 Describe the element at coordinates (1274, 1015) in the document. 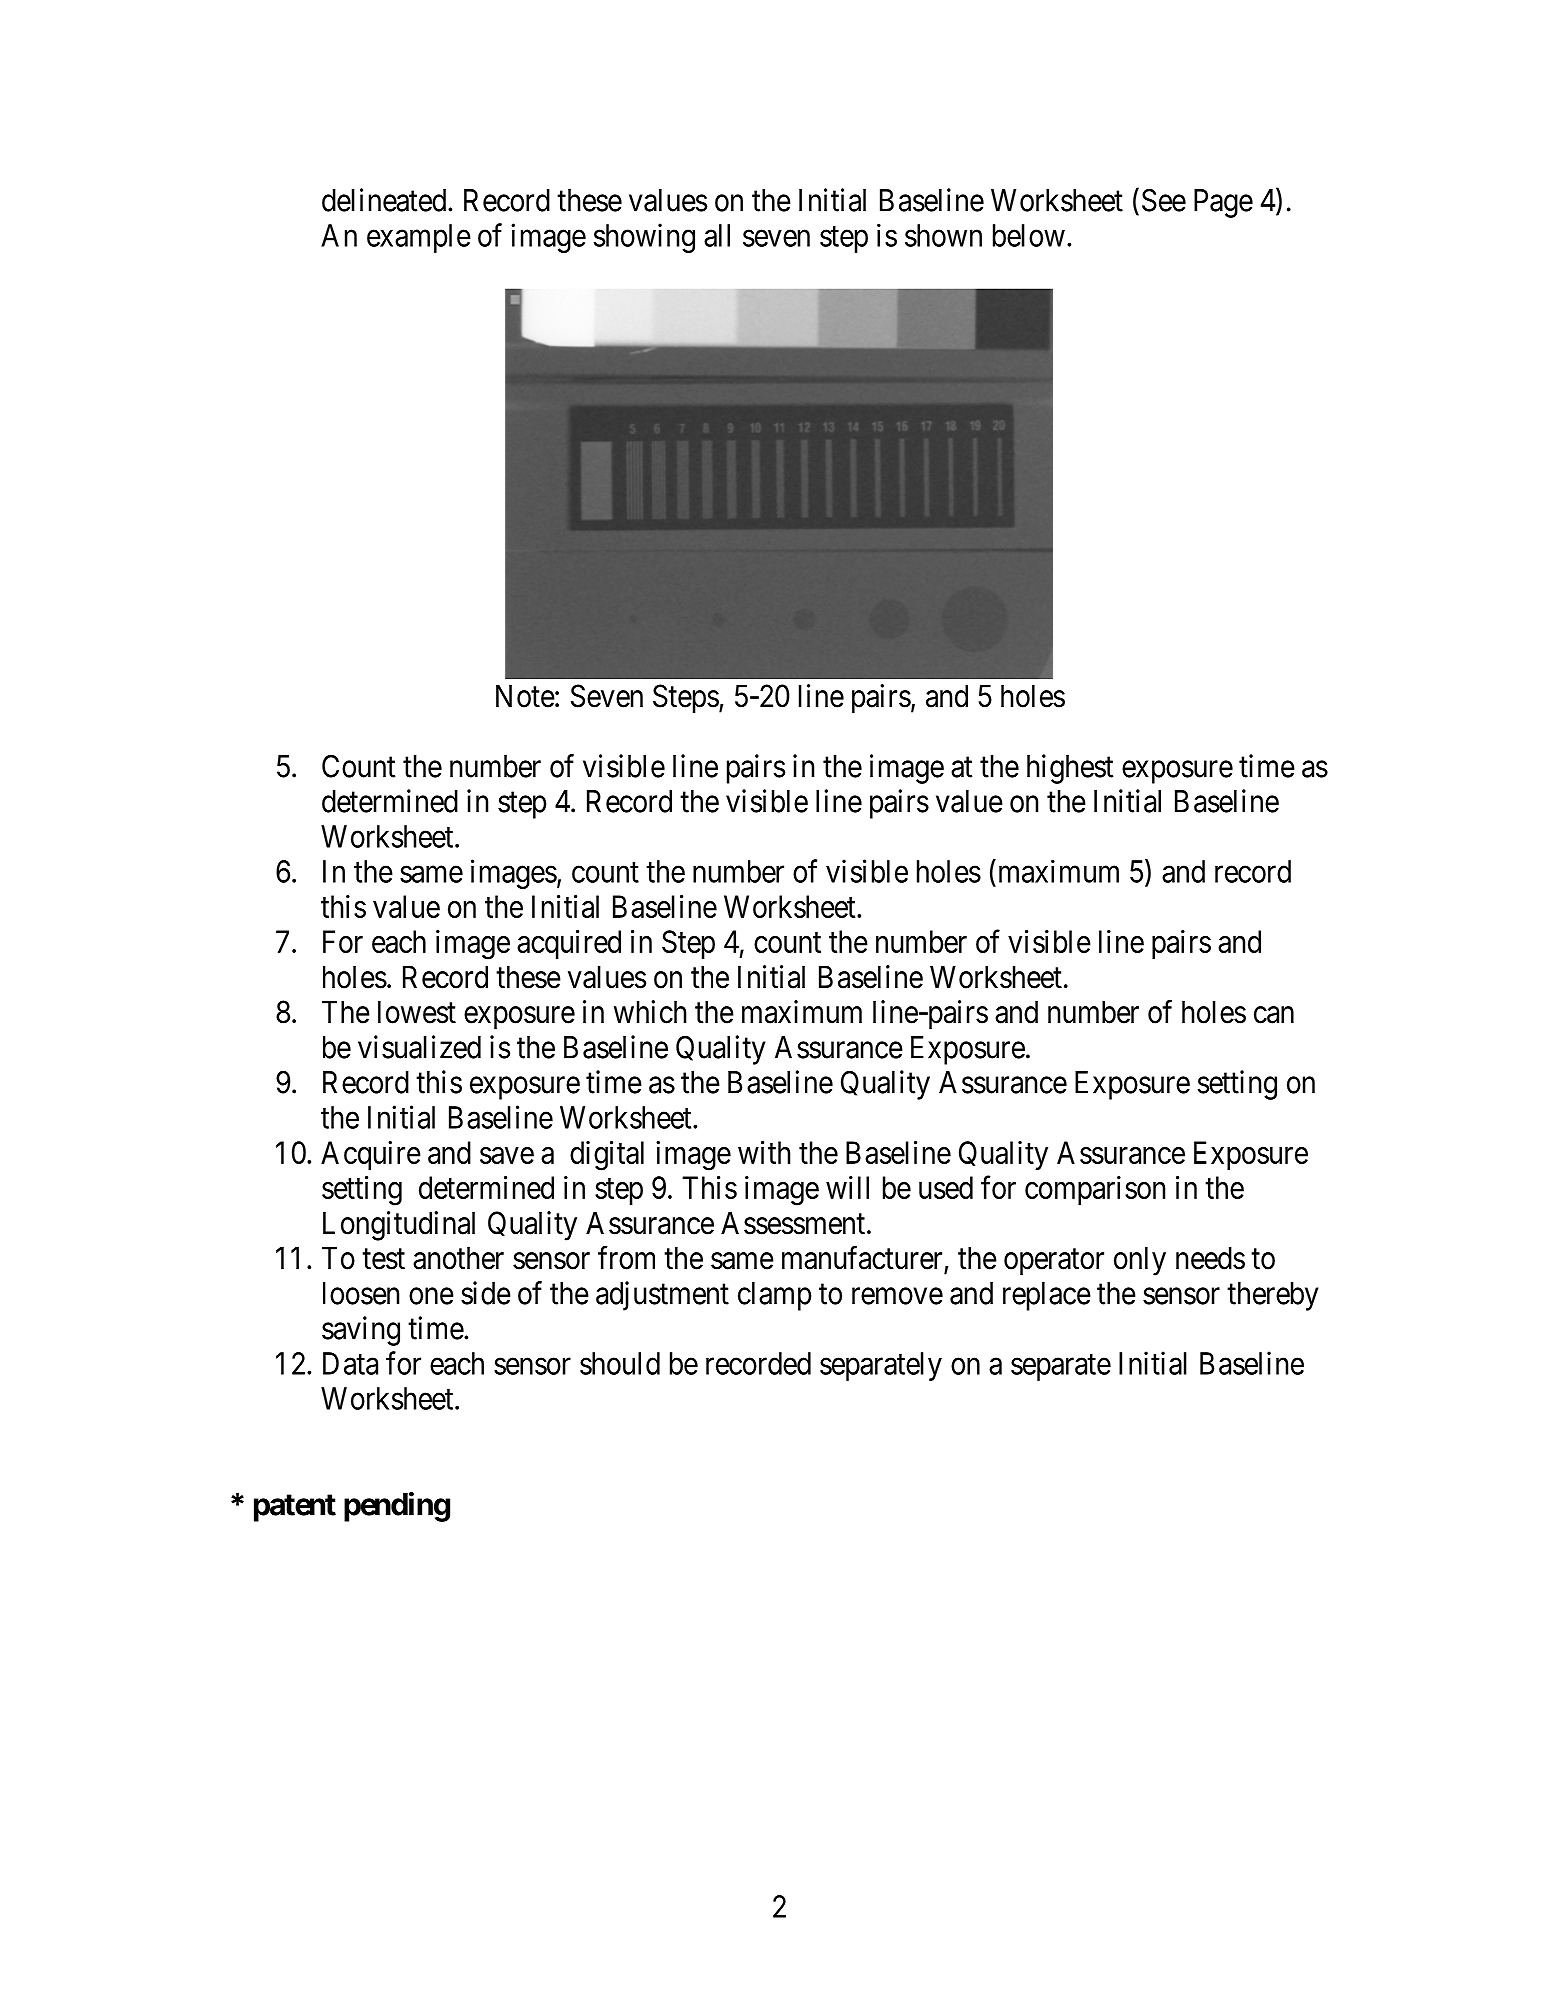

I see `can` at that location.
